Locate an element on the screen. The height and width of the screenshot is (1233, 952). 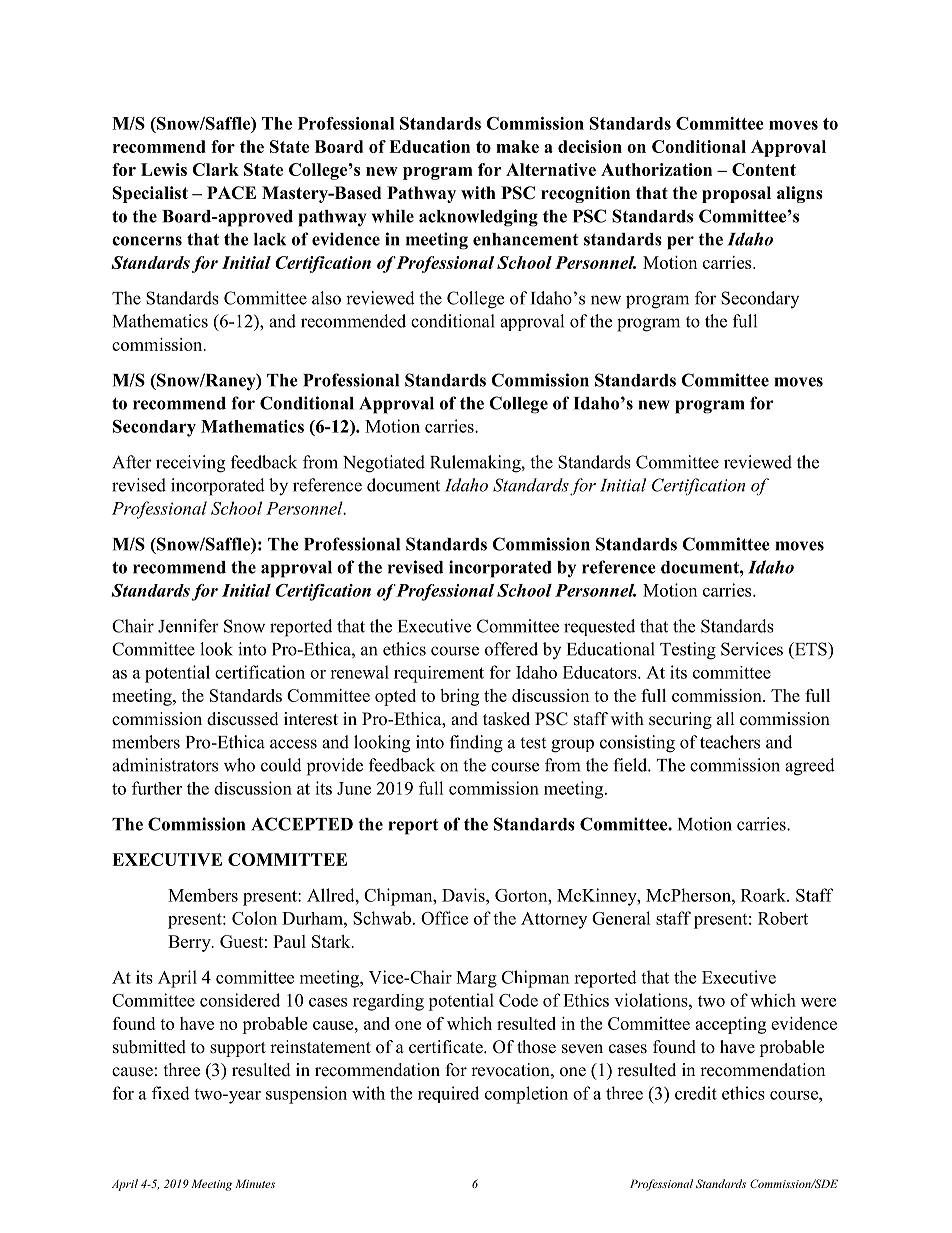
Clark is located at coordinates (215, 169).
